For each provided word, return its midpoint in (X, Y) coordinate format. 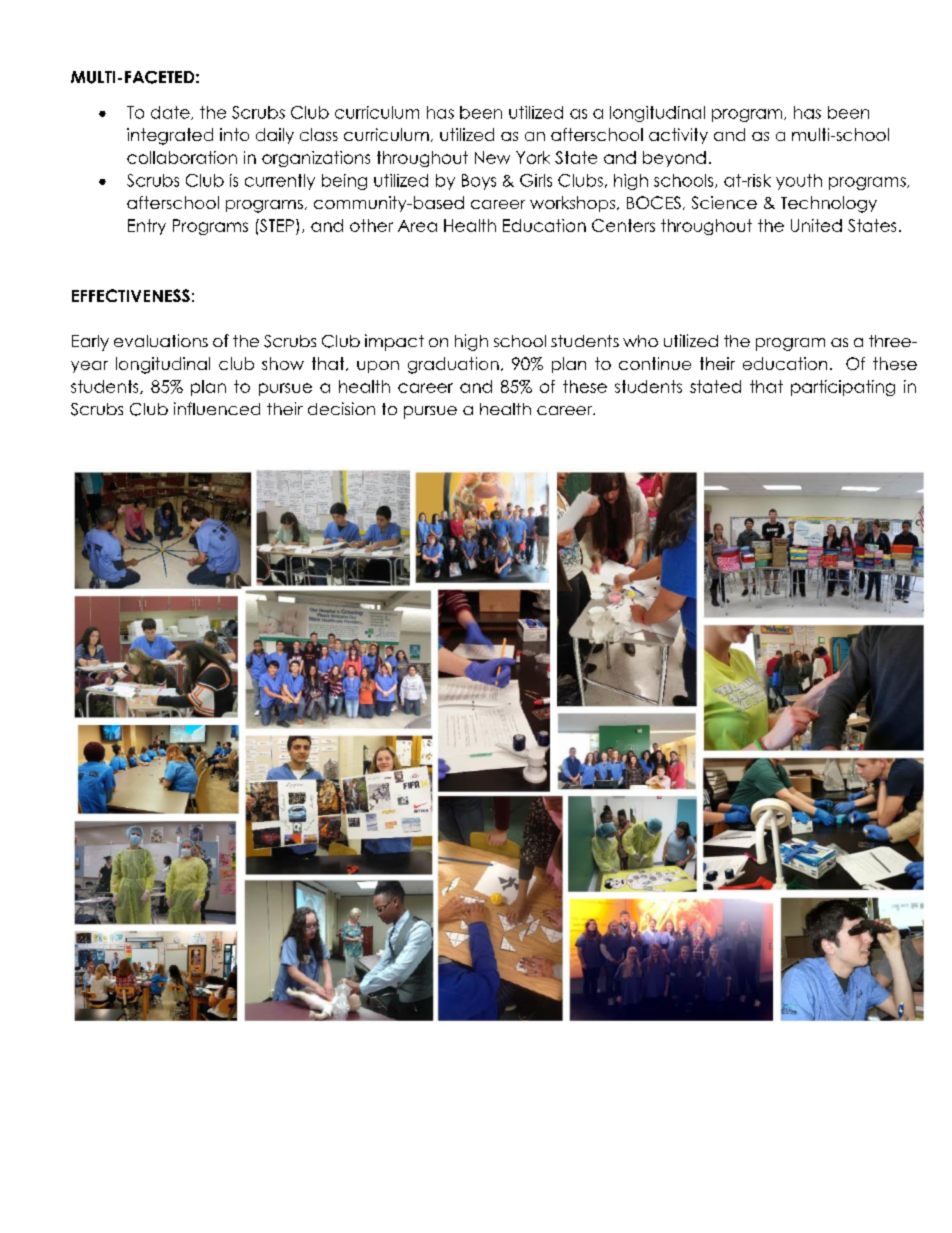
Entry (147, 227)
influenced (217, 408)
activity (678, 136)
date (171, 113)
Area (417, 226)
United (816, 225)
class (319, 134)
